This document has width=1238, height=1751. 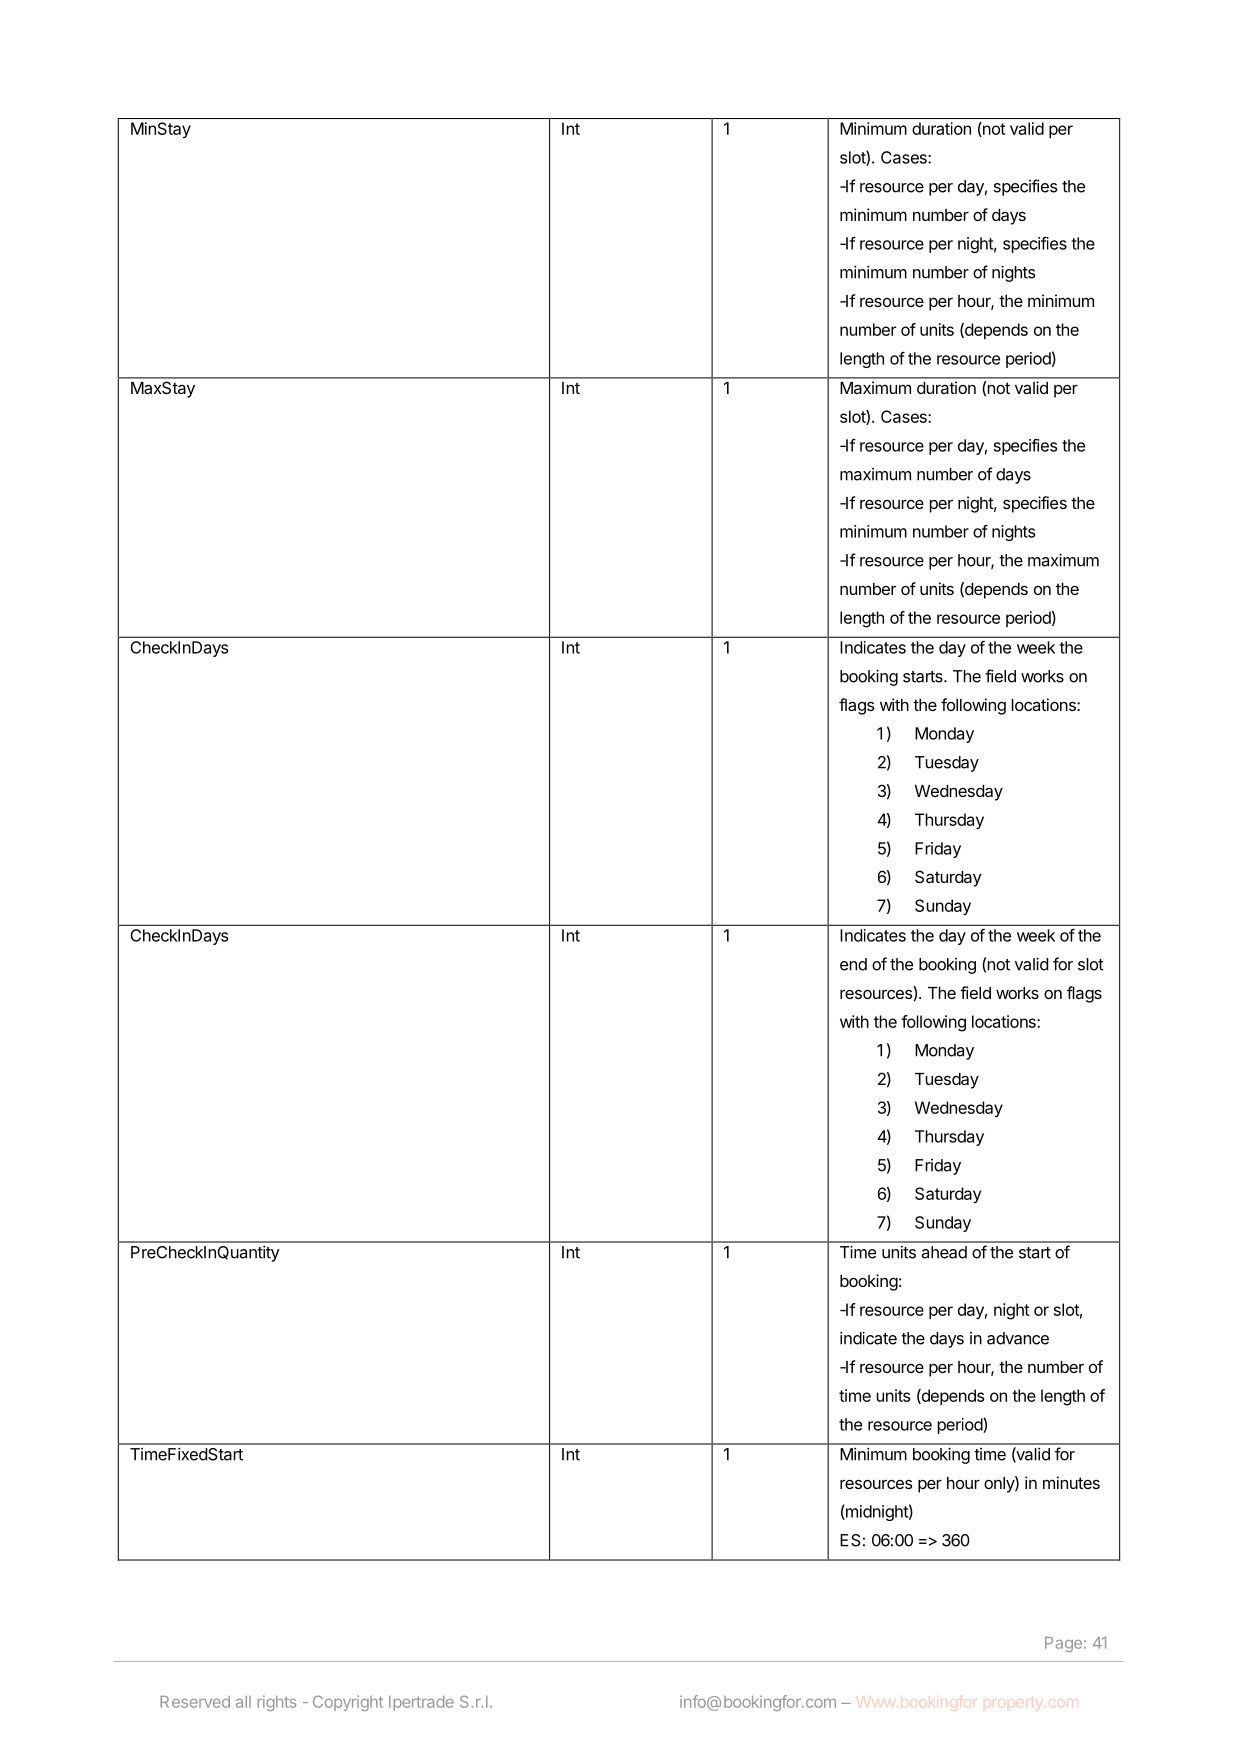 What do you see at coordinates (1018, 1338) in the document?
I see `advance` at bounding box center [1018, 1338].
